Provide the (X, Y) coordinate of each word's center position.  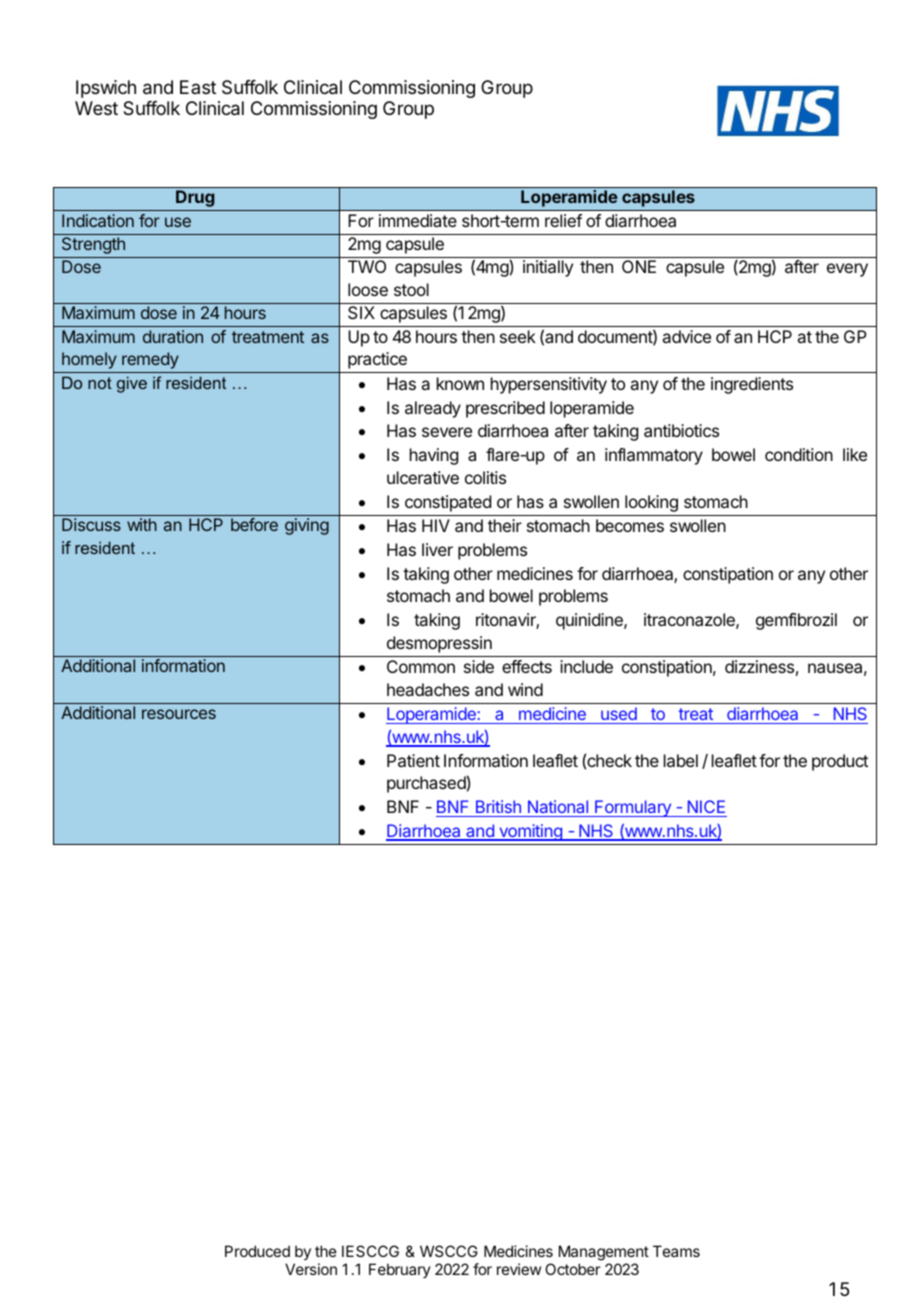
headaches (428, 689)
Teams (676, 1251)
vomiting (530, 832)
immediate (418, 220)
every (847, 270)
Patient (413, 760)
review (519, 1269)
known (460, 383)
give (132, 384)
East (198, 87)
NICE (706, 806)
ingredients (752, 385)
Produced (257, 1251)
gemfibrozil (796, 621)
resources (179, 714)
